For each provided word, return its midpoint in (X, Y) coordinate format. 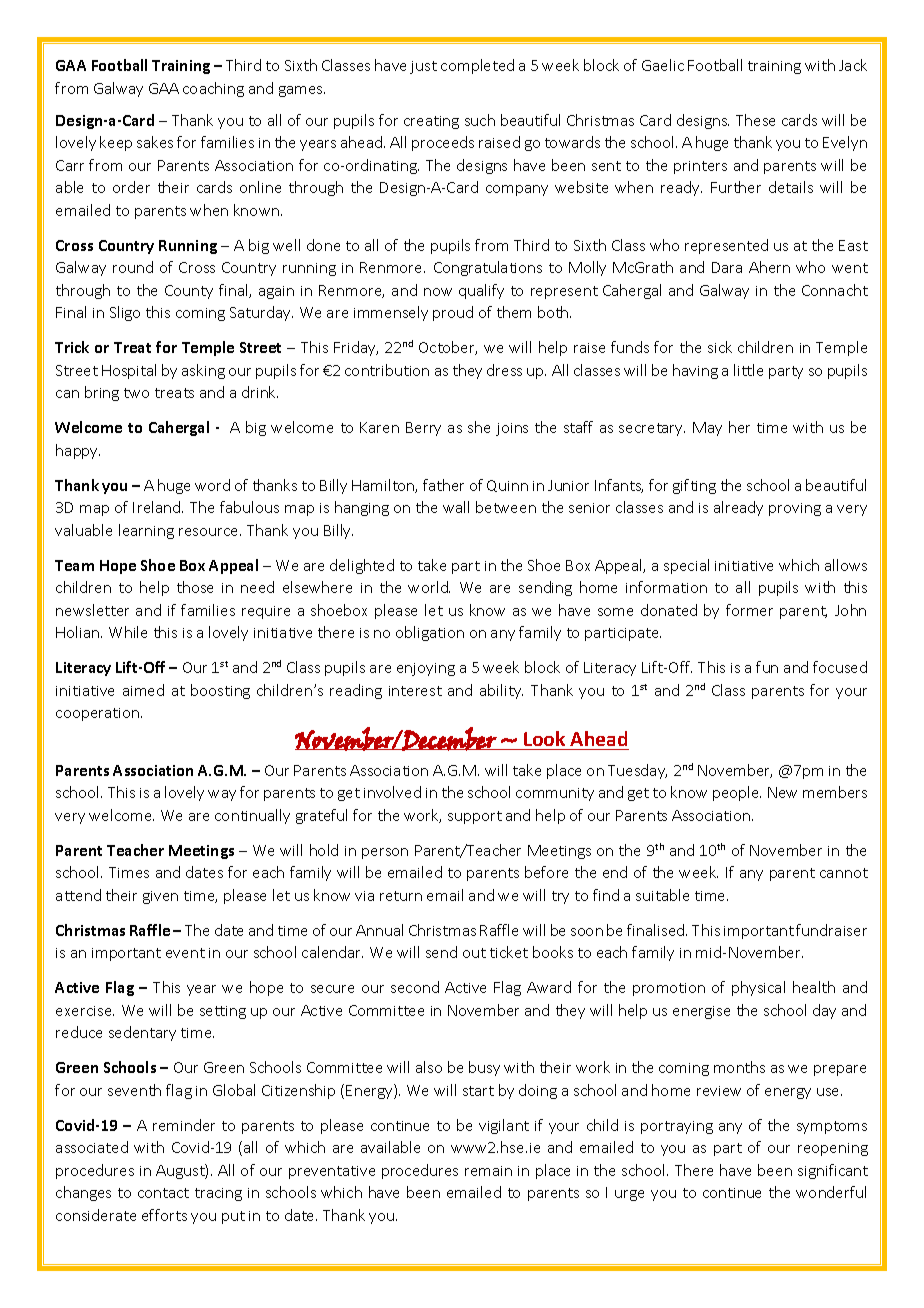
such (480, 120)
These (755, 120)
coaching (213, 89)
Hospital (129, 371)
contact (163, 1193)
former (749, 610)
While (128, 632)
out (474, 953)
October (448, 348)
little (748, 370)
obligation (430, 633)
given (160, 897)
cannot (844, 873)
